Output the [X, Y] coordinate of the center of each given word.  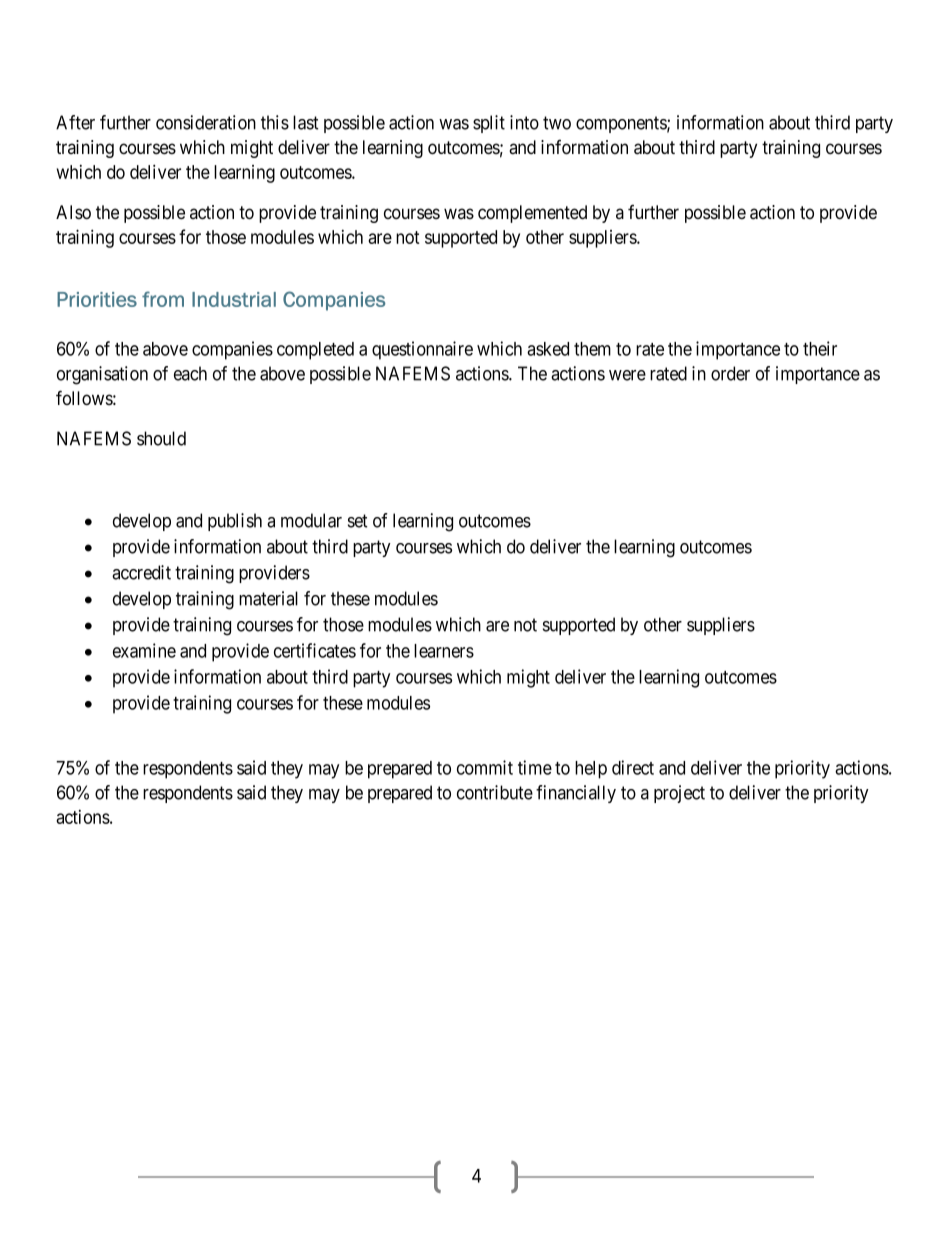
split [489, 124]
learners [444, 651]
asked [548, 349]
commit [485, 767]
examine [144, 650]
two [557, 123]
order [730, 373]
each [190, 373]
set [358, 521]
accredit [141, 572]
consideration [206, 122]
